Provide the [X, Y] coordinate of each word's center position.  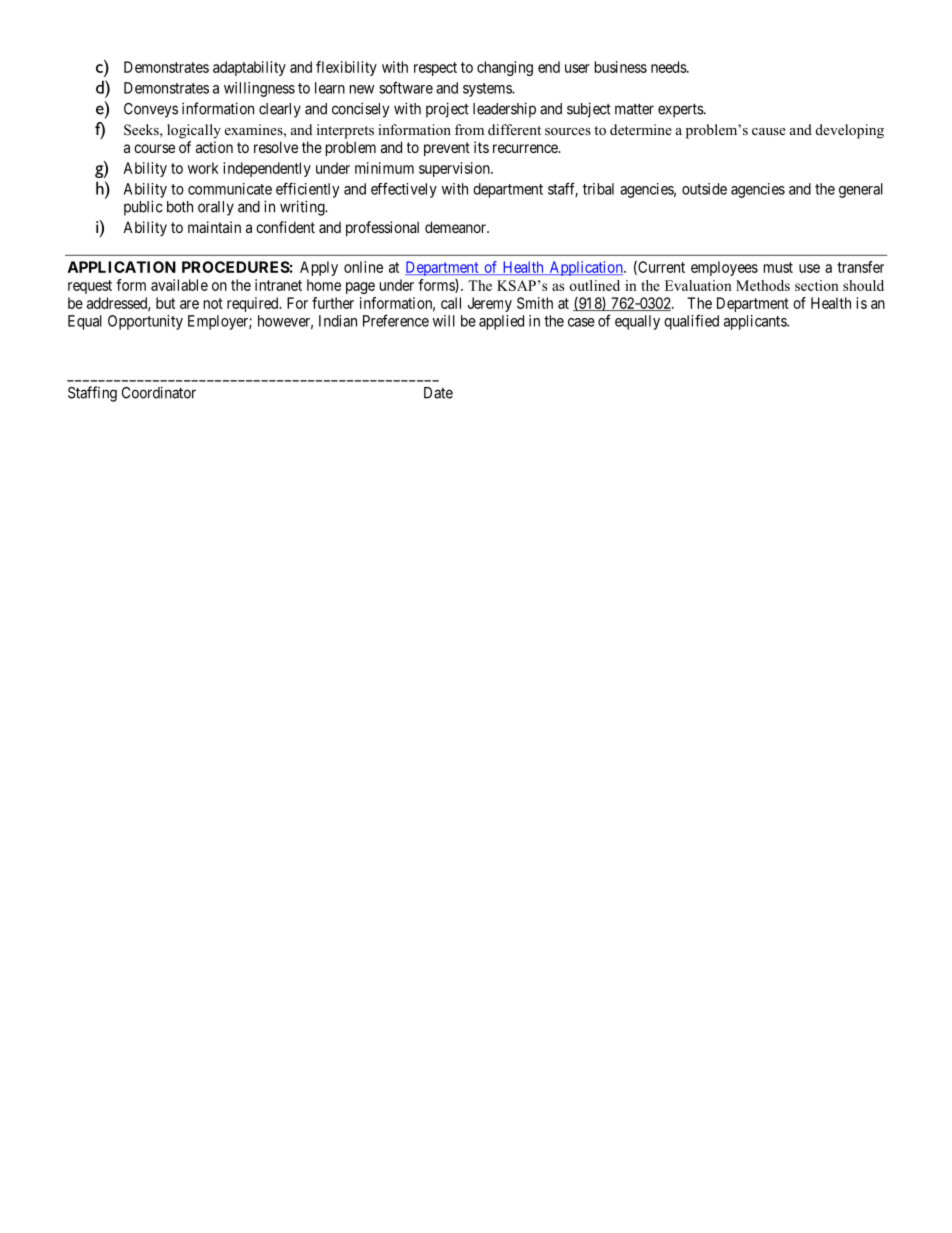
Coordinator [159, 392]
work [203, 168]
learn [330, 88]
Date [438, 393]
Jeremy [490, 304]
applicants [756, 322]
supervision [455, 169]
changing [505, 68]
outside [704, 189]
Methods [763, 285]
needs [669, 67]
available [179, 285]
